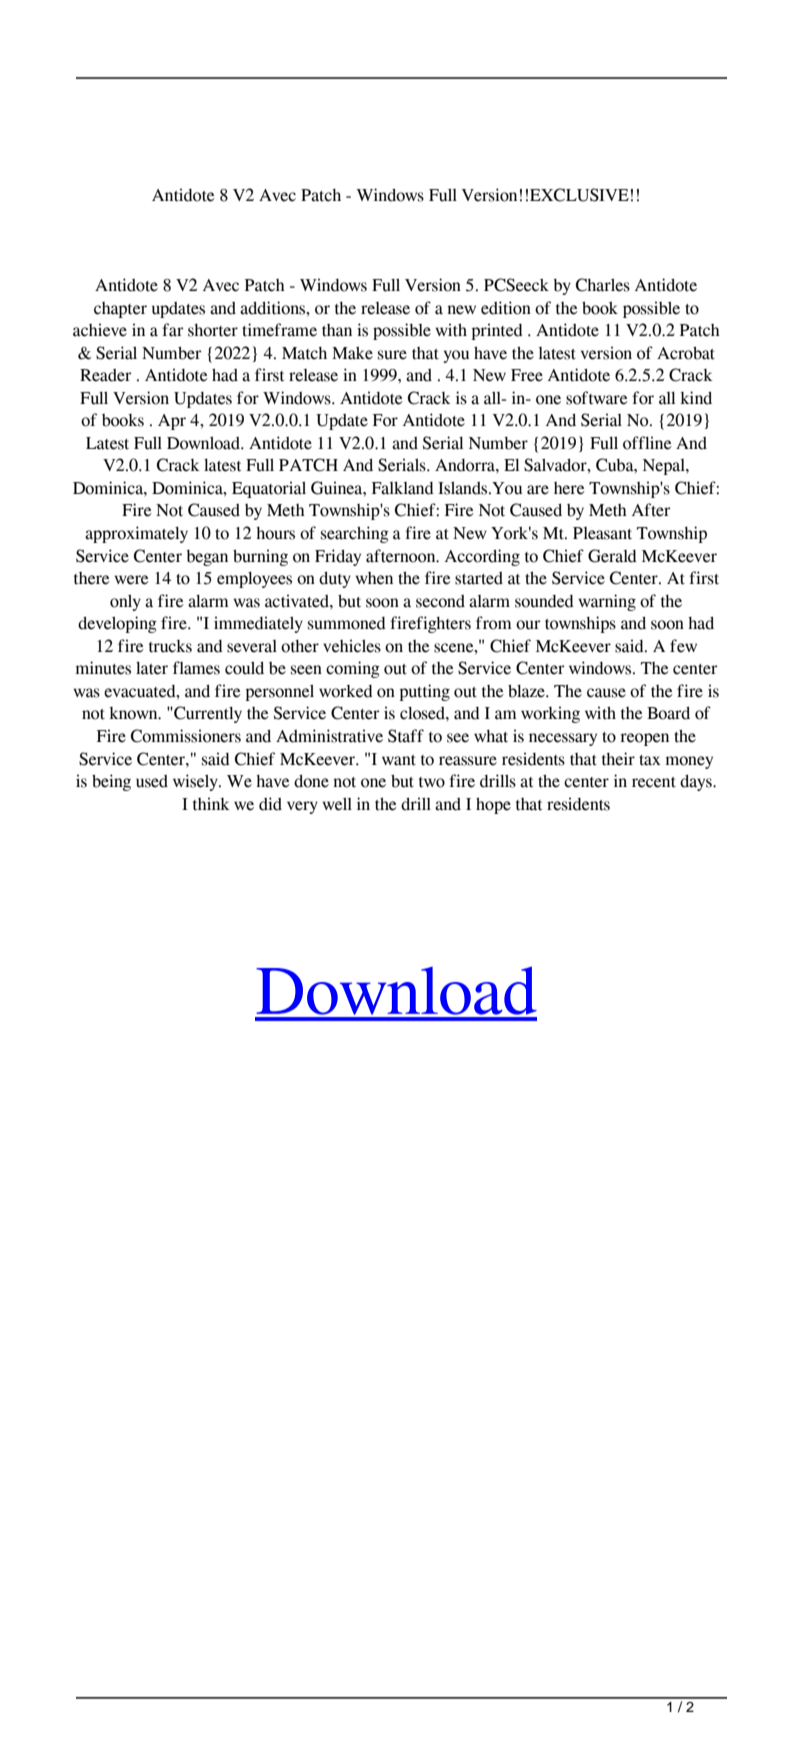 This image has width=803, height=1749. Describe the element at coordinates (403, 488) in the image. I see `Falkland` at that location.
